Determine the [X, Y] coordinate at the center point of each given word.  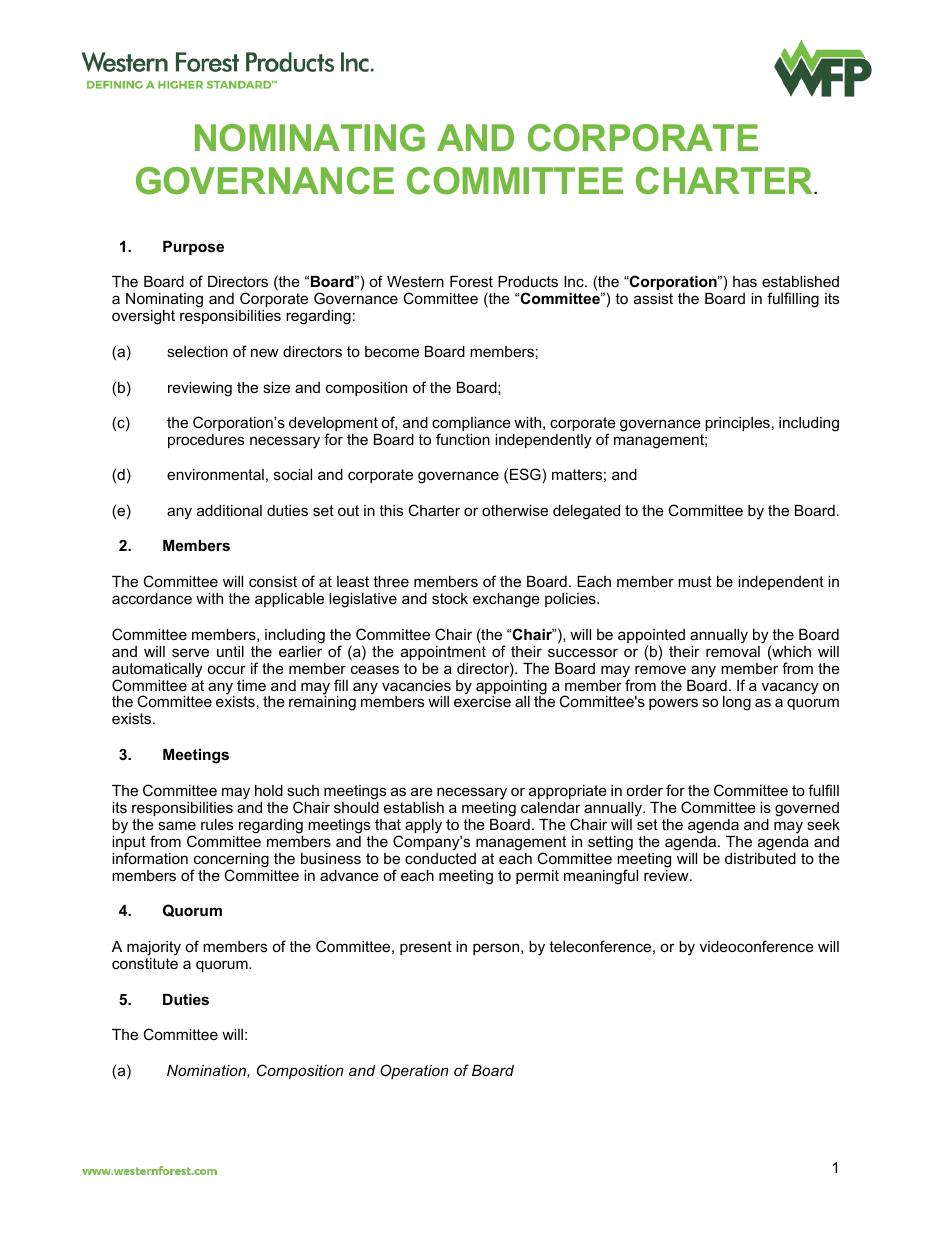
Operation [414, 1071]
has [745, 281]
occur [226, 669]
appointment [443, 653]
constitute [145, 963]
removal [733, 650]
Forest [471, 281]
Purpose [193, 248]
